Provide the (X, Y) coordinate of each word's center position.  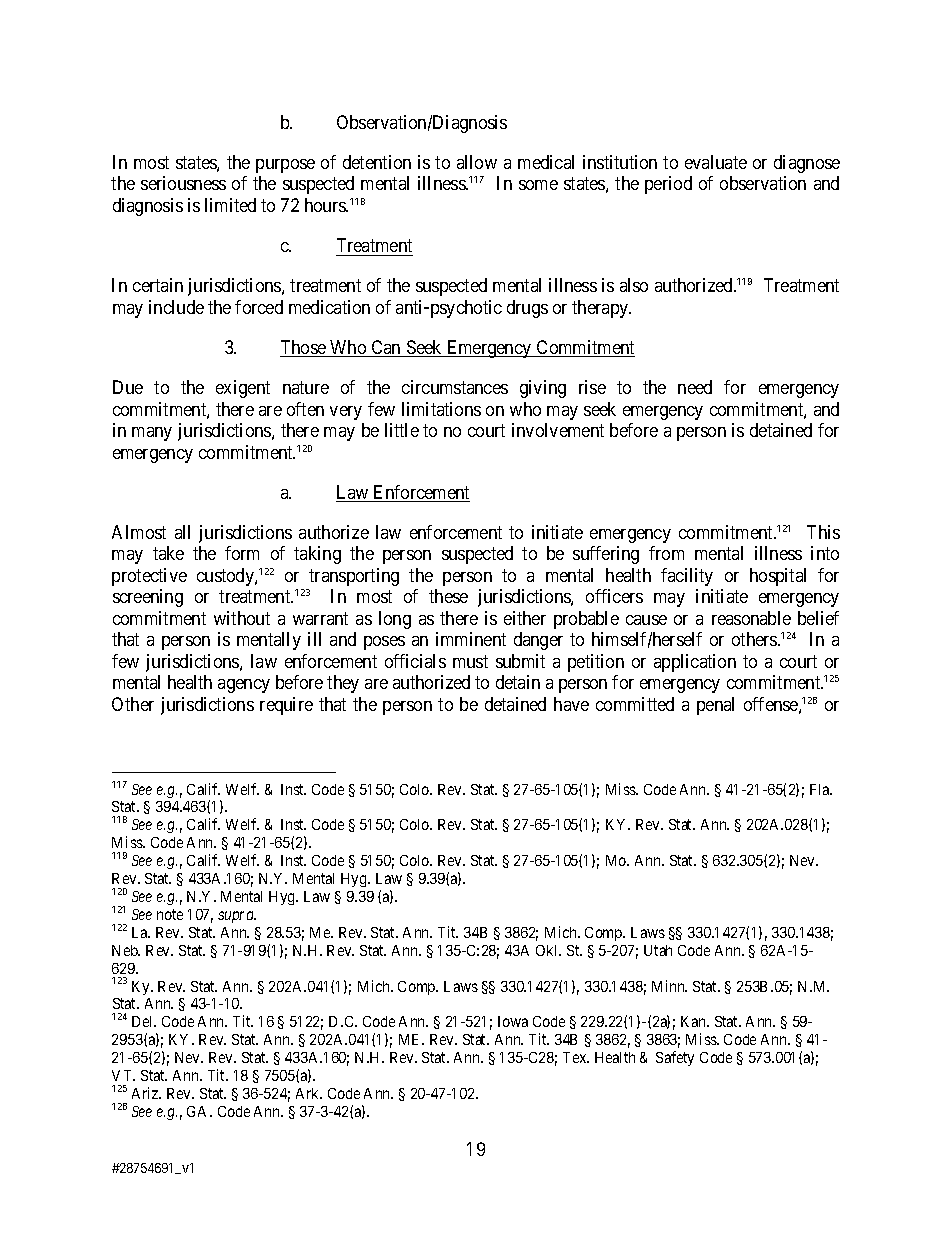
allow (477, 162)
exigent (243, 389)
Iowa (513, 1021)
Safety (675, 1058)
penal (715, 706)
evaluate (716, 162)
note (170, 914)
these (448, 596)
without (242, 618)
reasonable (751, 618)
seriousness (183, 183)
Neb (126, 950)
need (695, 387)
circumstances (455, 387)
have (571, 704)
